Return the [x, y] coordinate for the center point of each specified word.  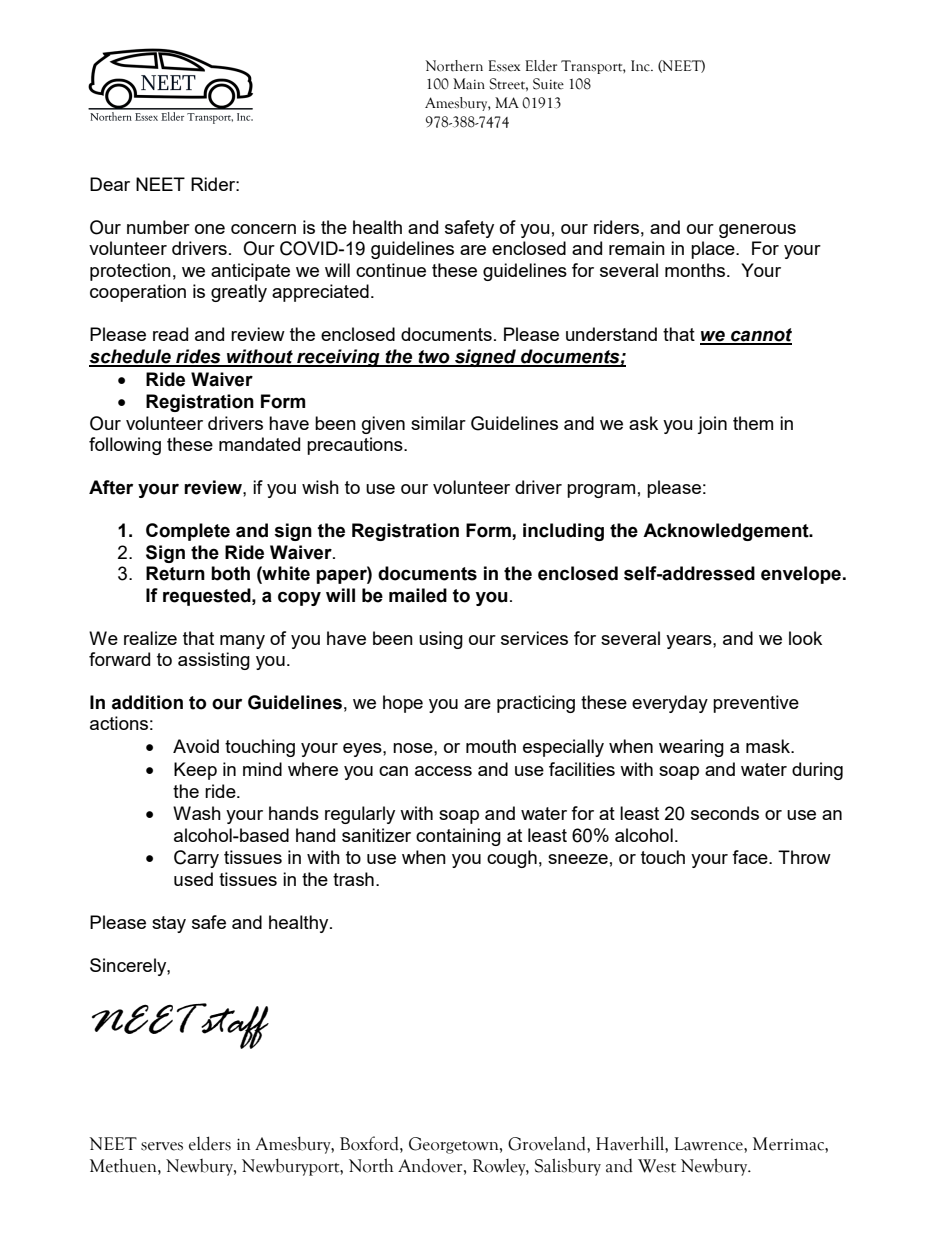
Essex [504, 66]
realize [150, 638]
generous [757, 231]
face [751, 857]
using [441, 640]
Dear [110, 184]
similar [438, 423]
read [170, 334]
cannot [760, 336]
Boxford [370, 1143]
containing [458, 837]
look [805, 638]
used [193, 879]
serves [162, 1146]
